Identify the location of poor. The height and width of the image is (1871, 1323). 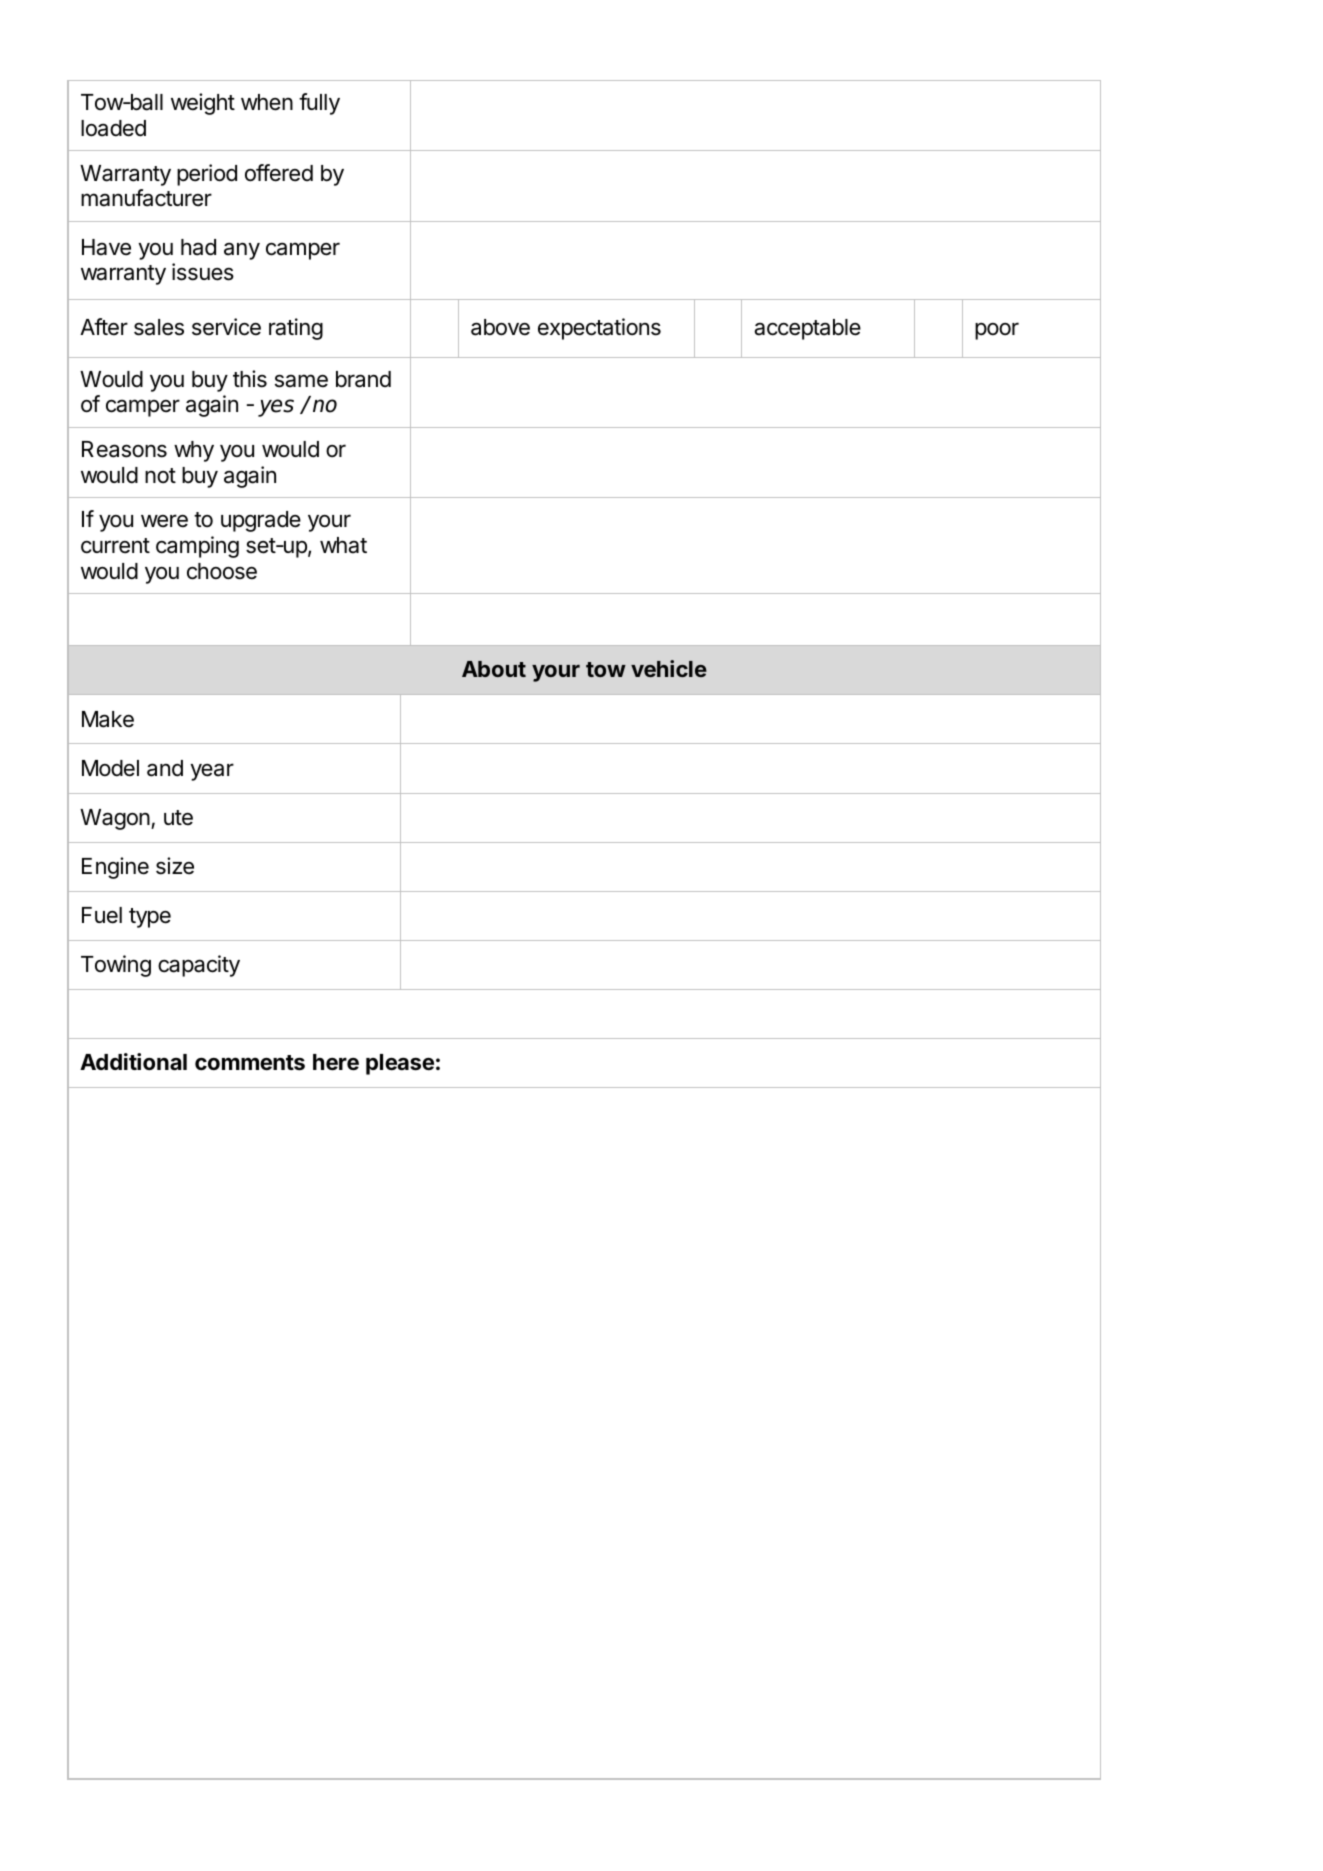
(997, 331).
